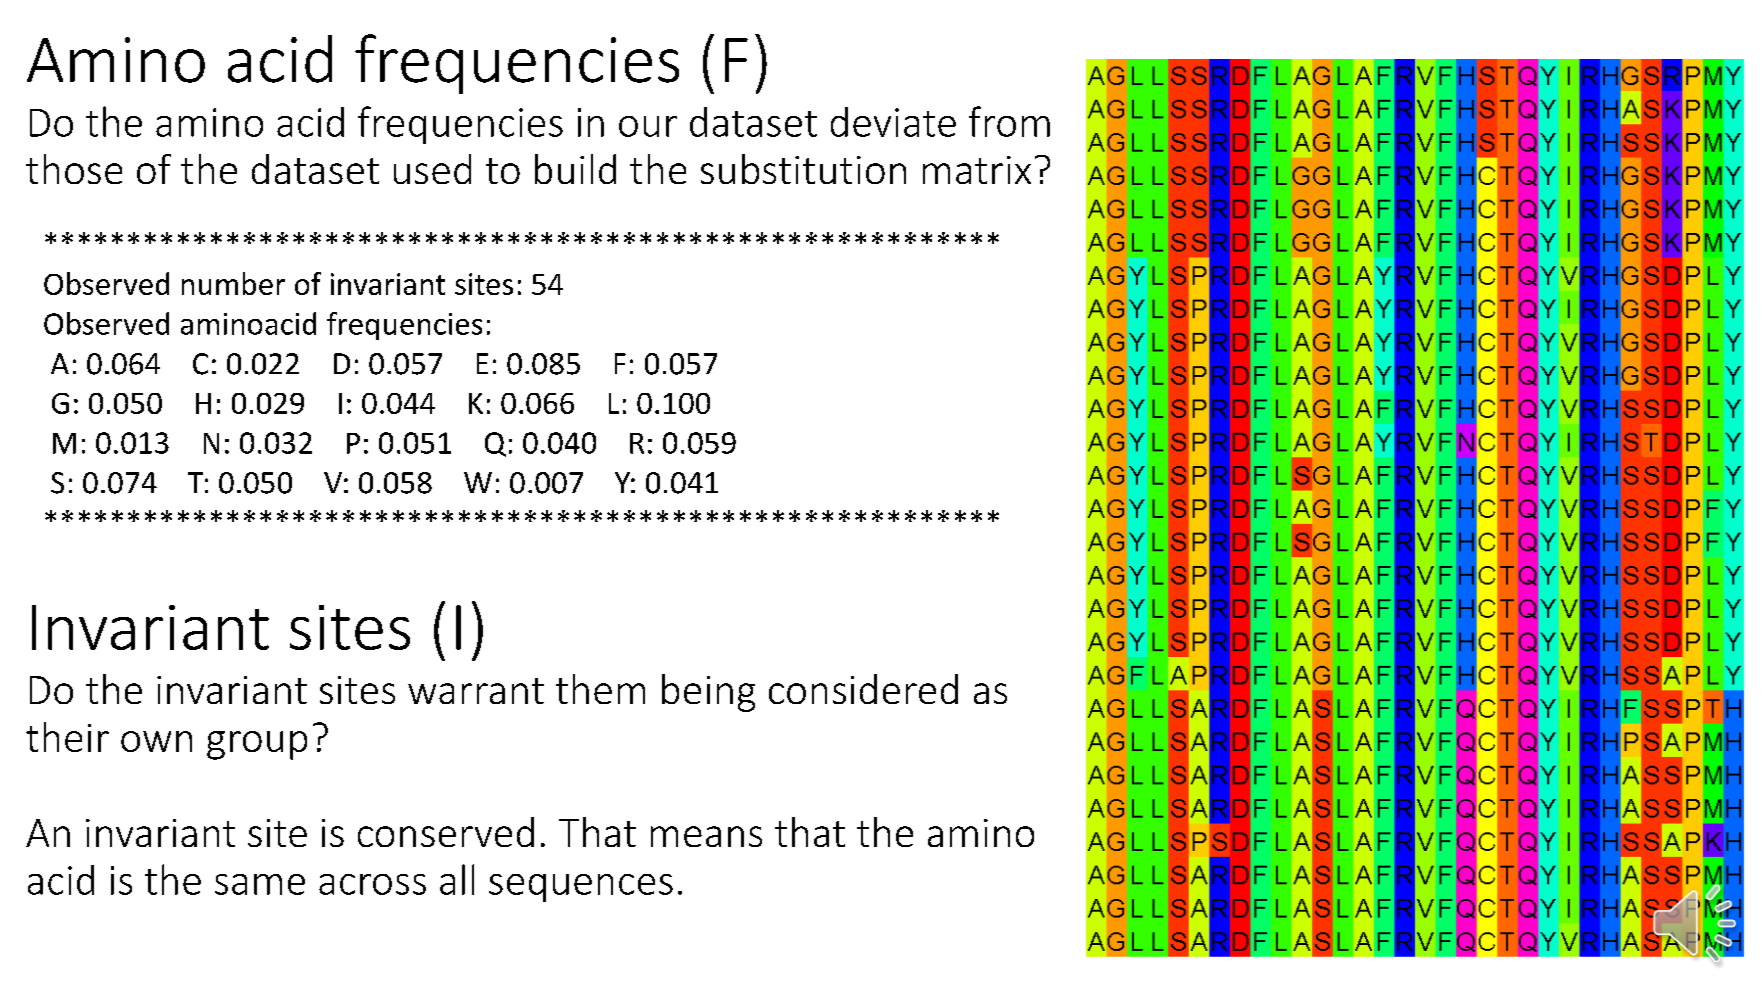 This document has height=992, width=1763. Describe the element at coordinates (156, 741) in the document. I see `own` at that location.
